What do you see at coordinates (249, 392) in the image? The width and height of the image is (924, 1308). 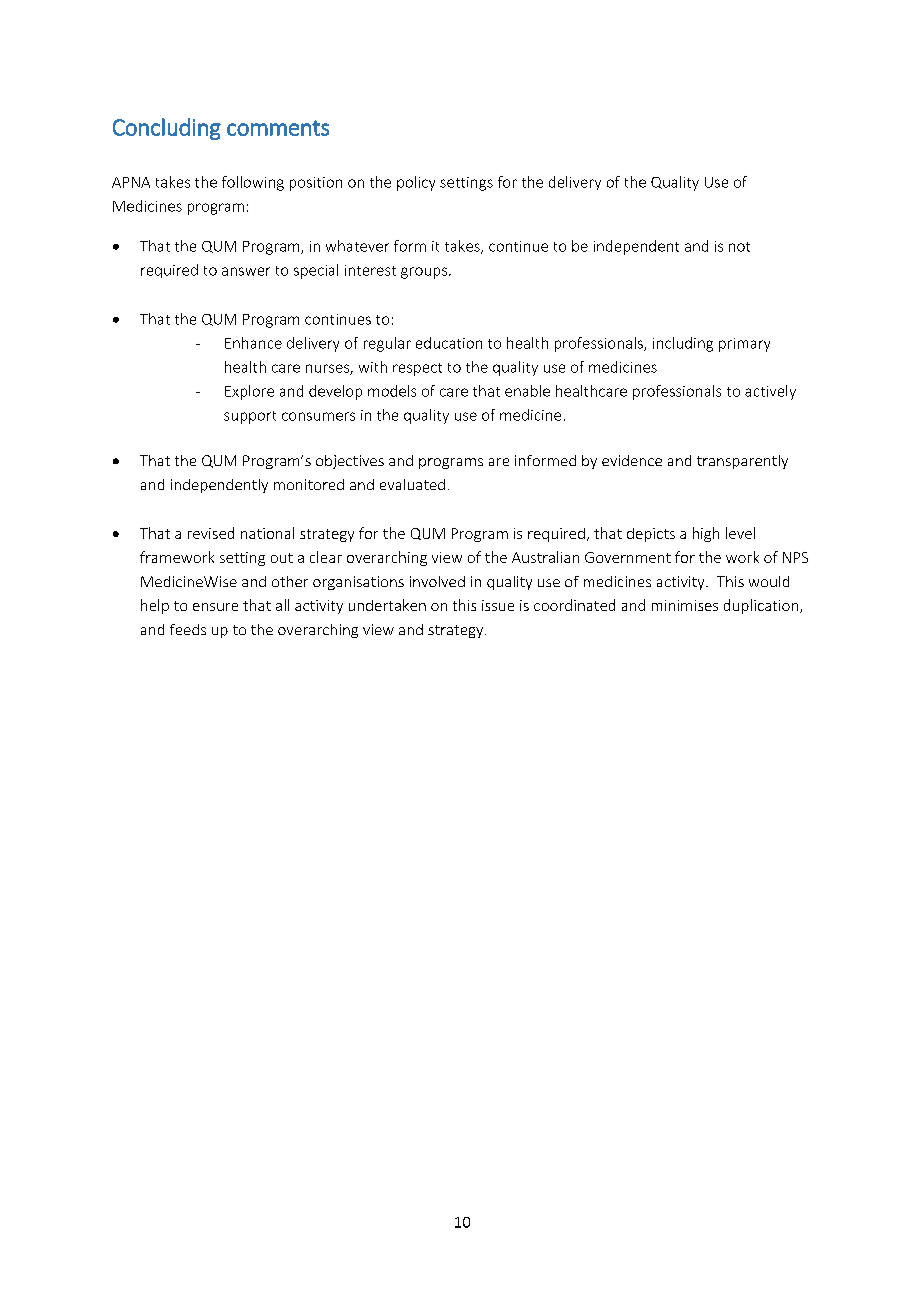 I see `Explore` at bounding box center [249, 392].
